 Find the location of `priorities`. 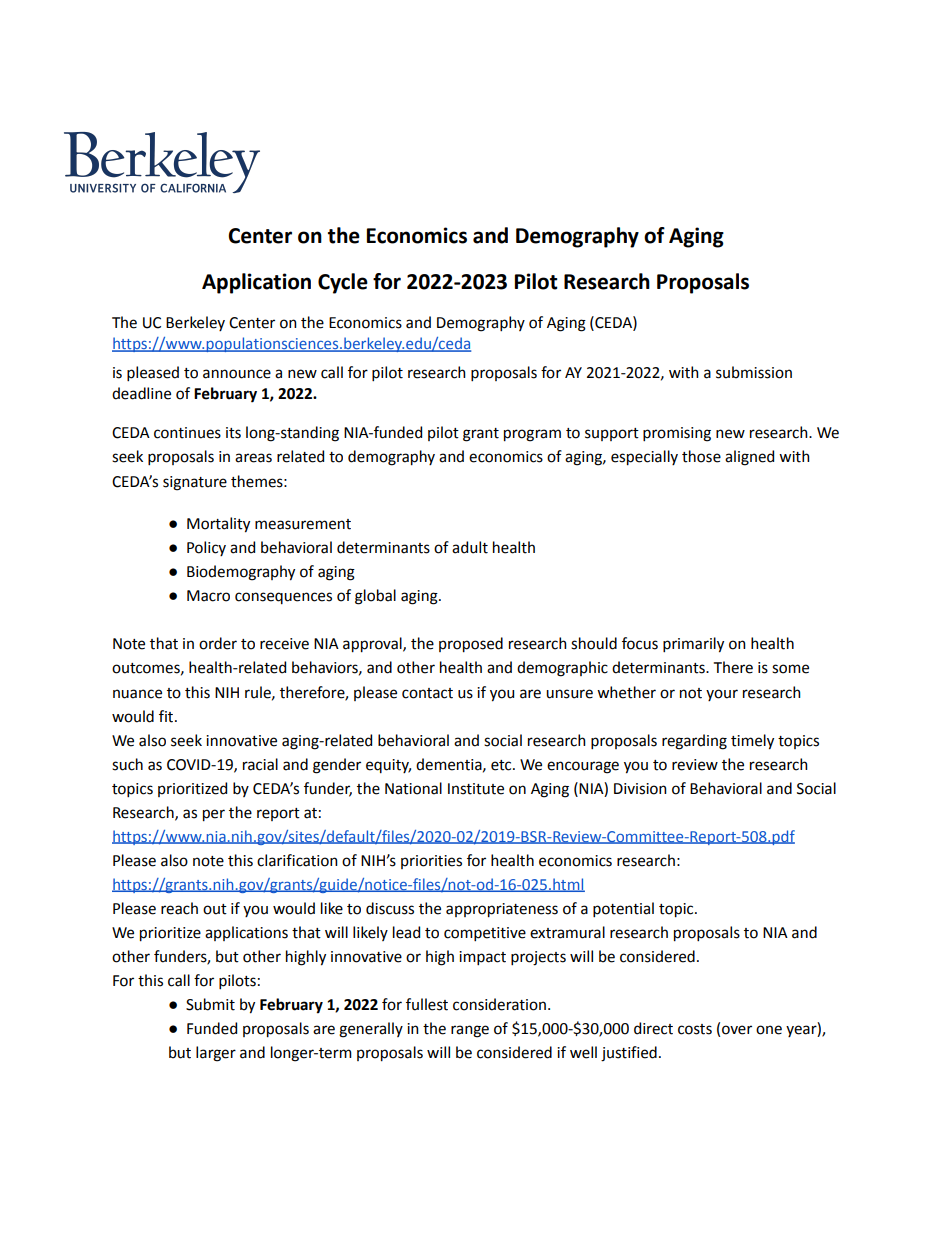

priorities is located at coordinates (431, 862).
